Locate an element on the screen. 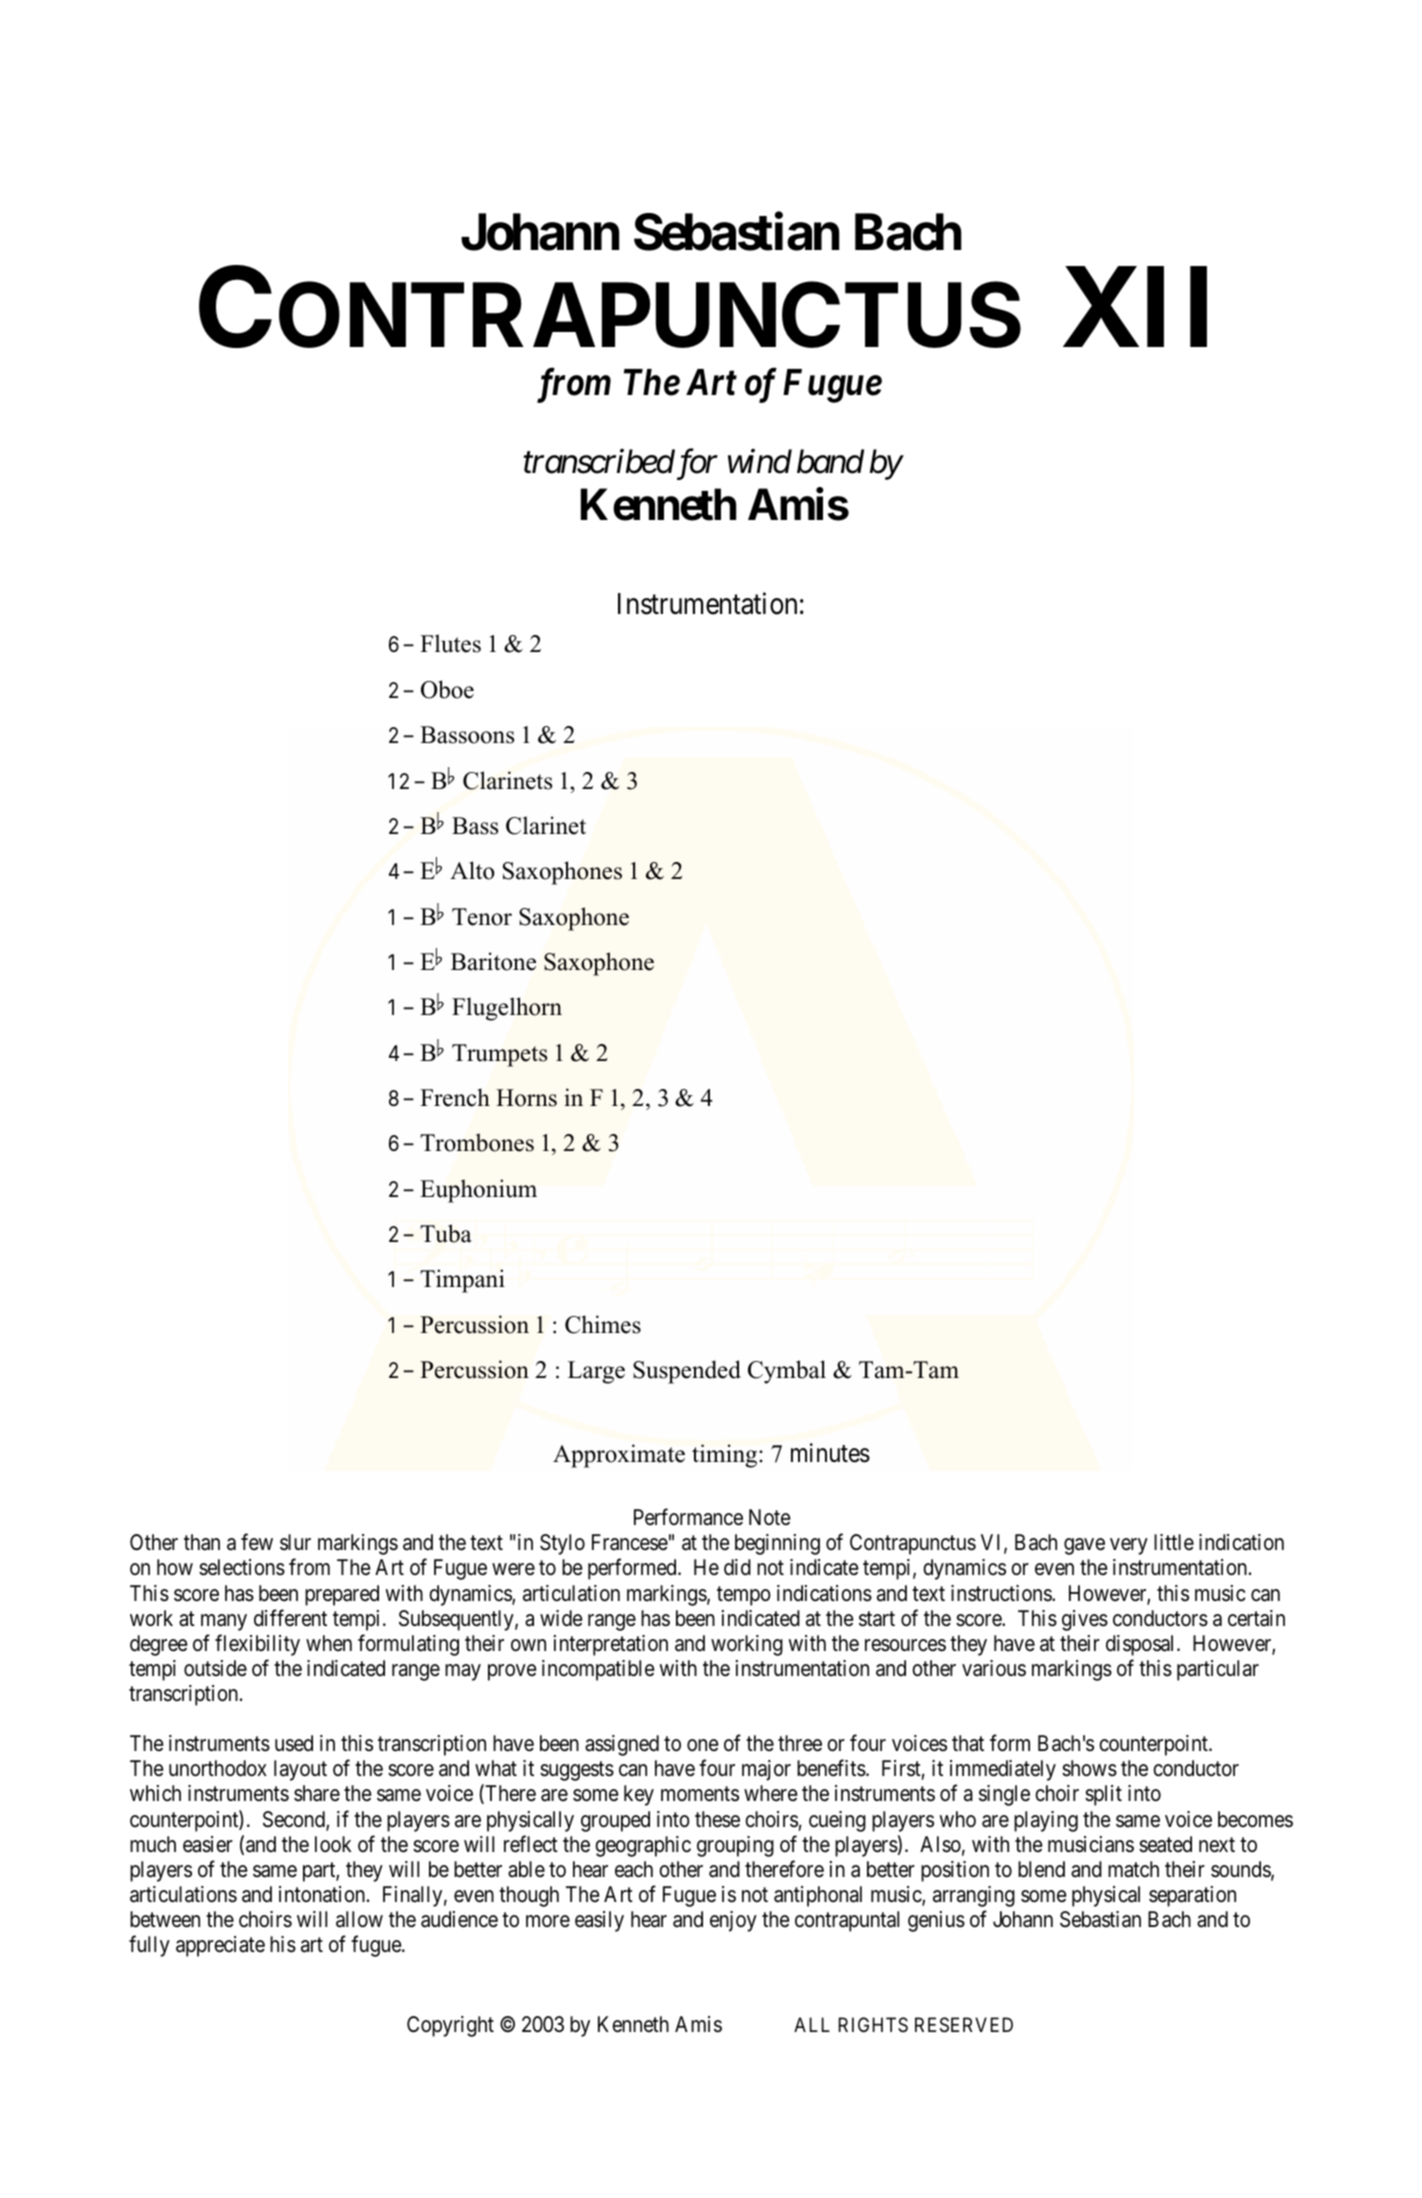 This screenshot has width=1422, height=2198. appreciate is located at coordinates (220, 1946).
